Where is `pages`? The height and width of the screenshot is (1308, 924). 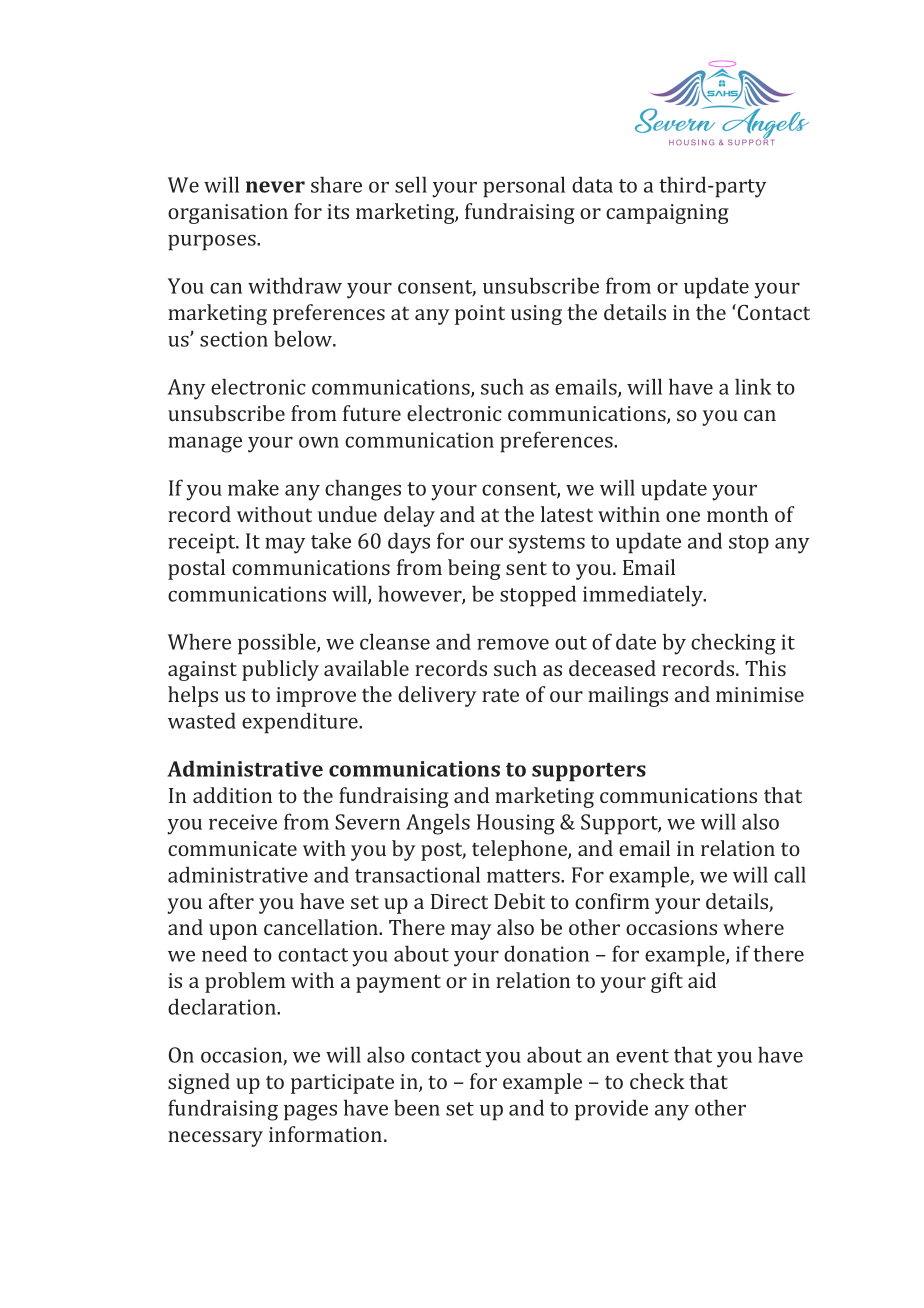 pages is located at coordinates (310, 1113).
